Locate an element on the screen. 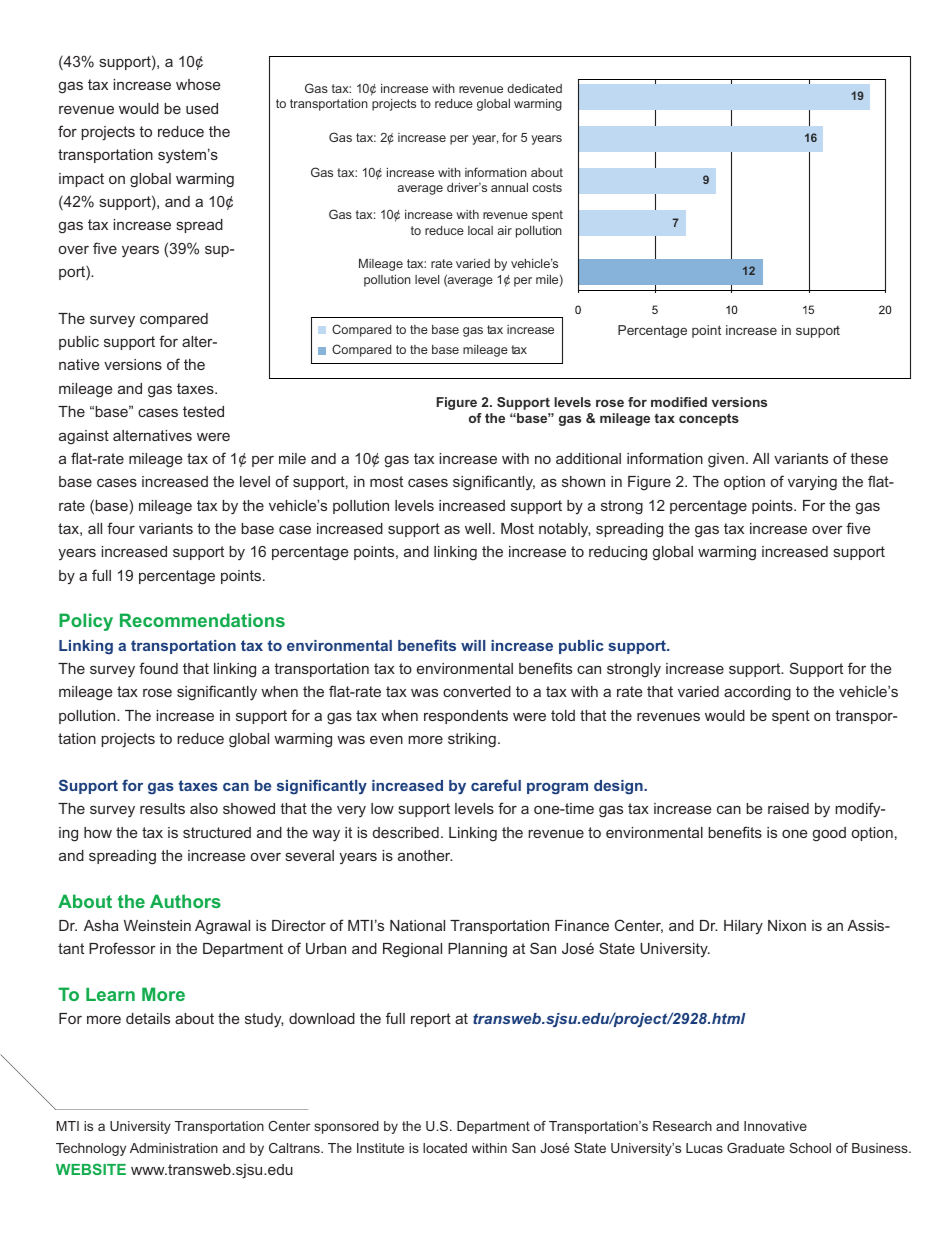 The height and width of the screenshot is (1233, 952). Recommendations is located at coordinates (202, 620).
